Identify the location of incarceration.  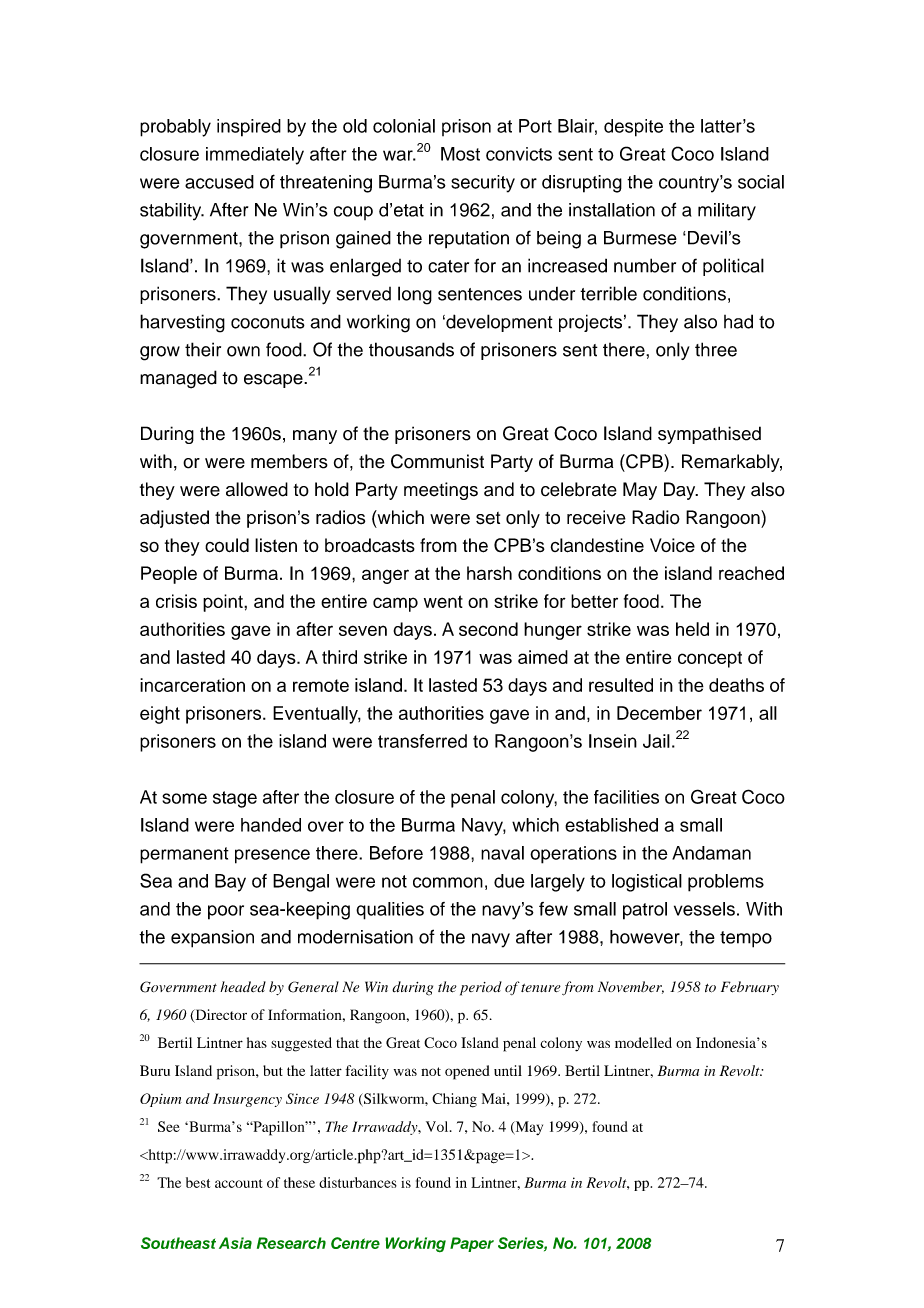
(192, 685).
